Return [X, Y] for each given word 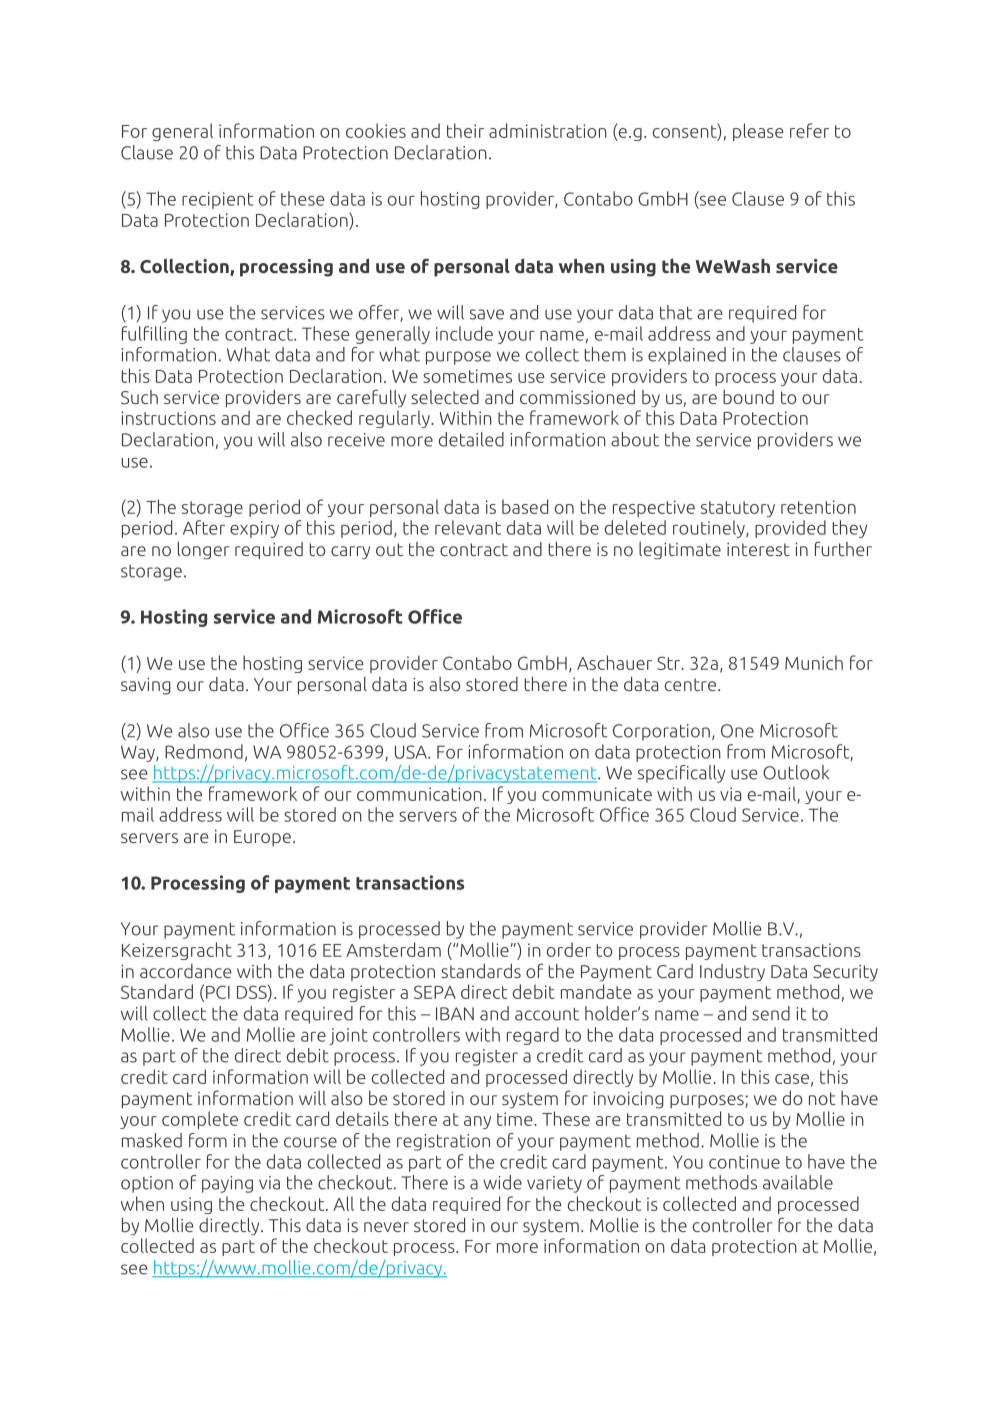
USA [412, 752]
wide [502, 1182]
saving [146, 686]
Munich [814, 662]
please [758, 132]
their [465, 130]
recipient [217, 200]
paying [227, 1184]
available [798, 1182]
